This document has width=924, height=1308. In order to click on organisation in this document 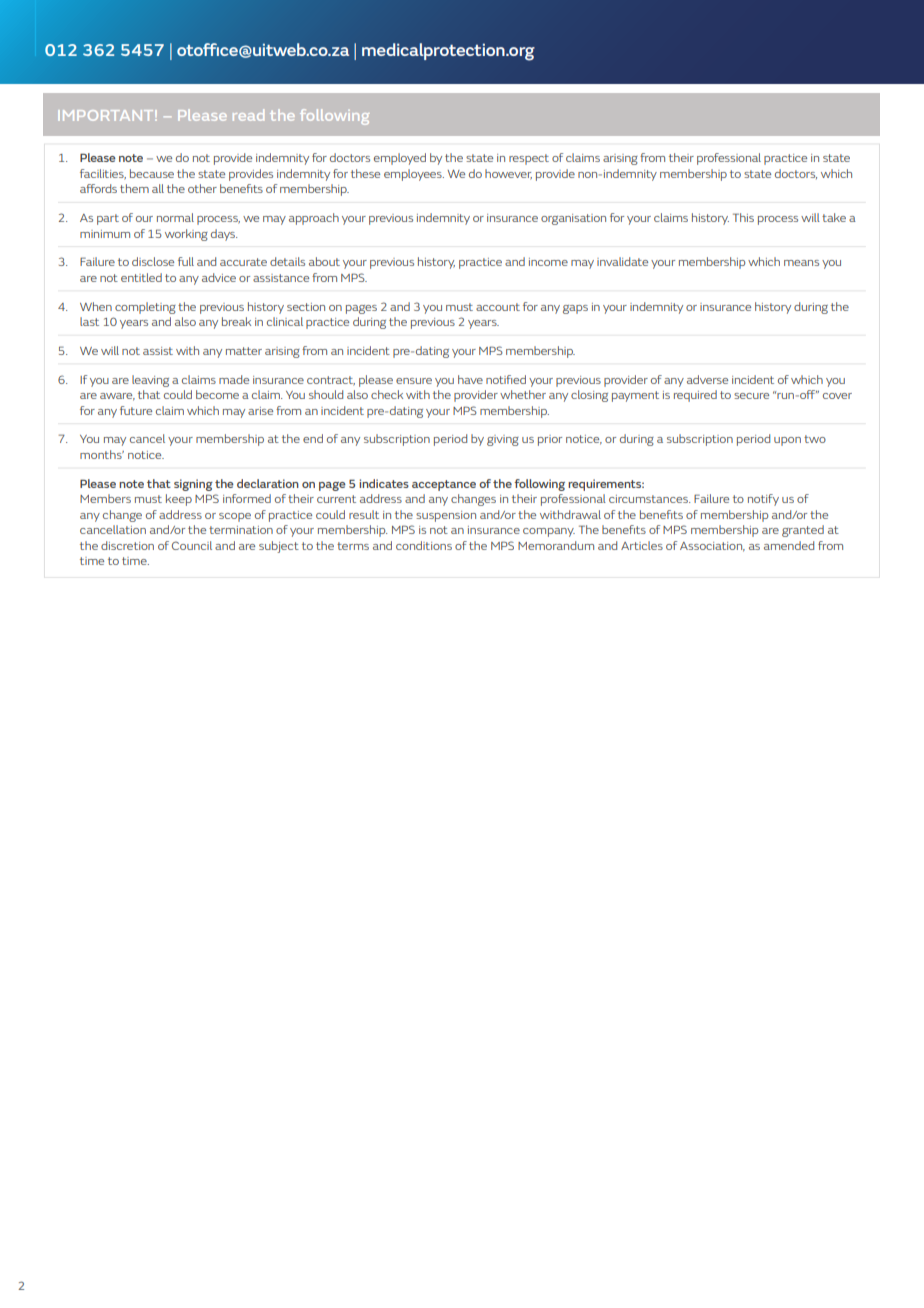, I will do `click(573, 219)`.
